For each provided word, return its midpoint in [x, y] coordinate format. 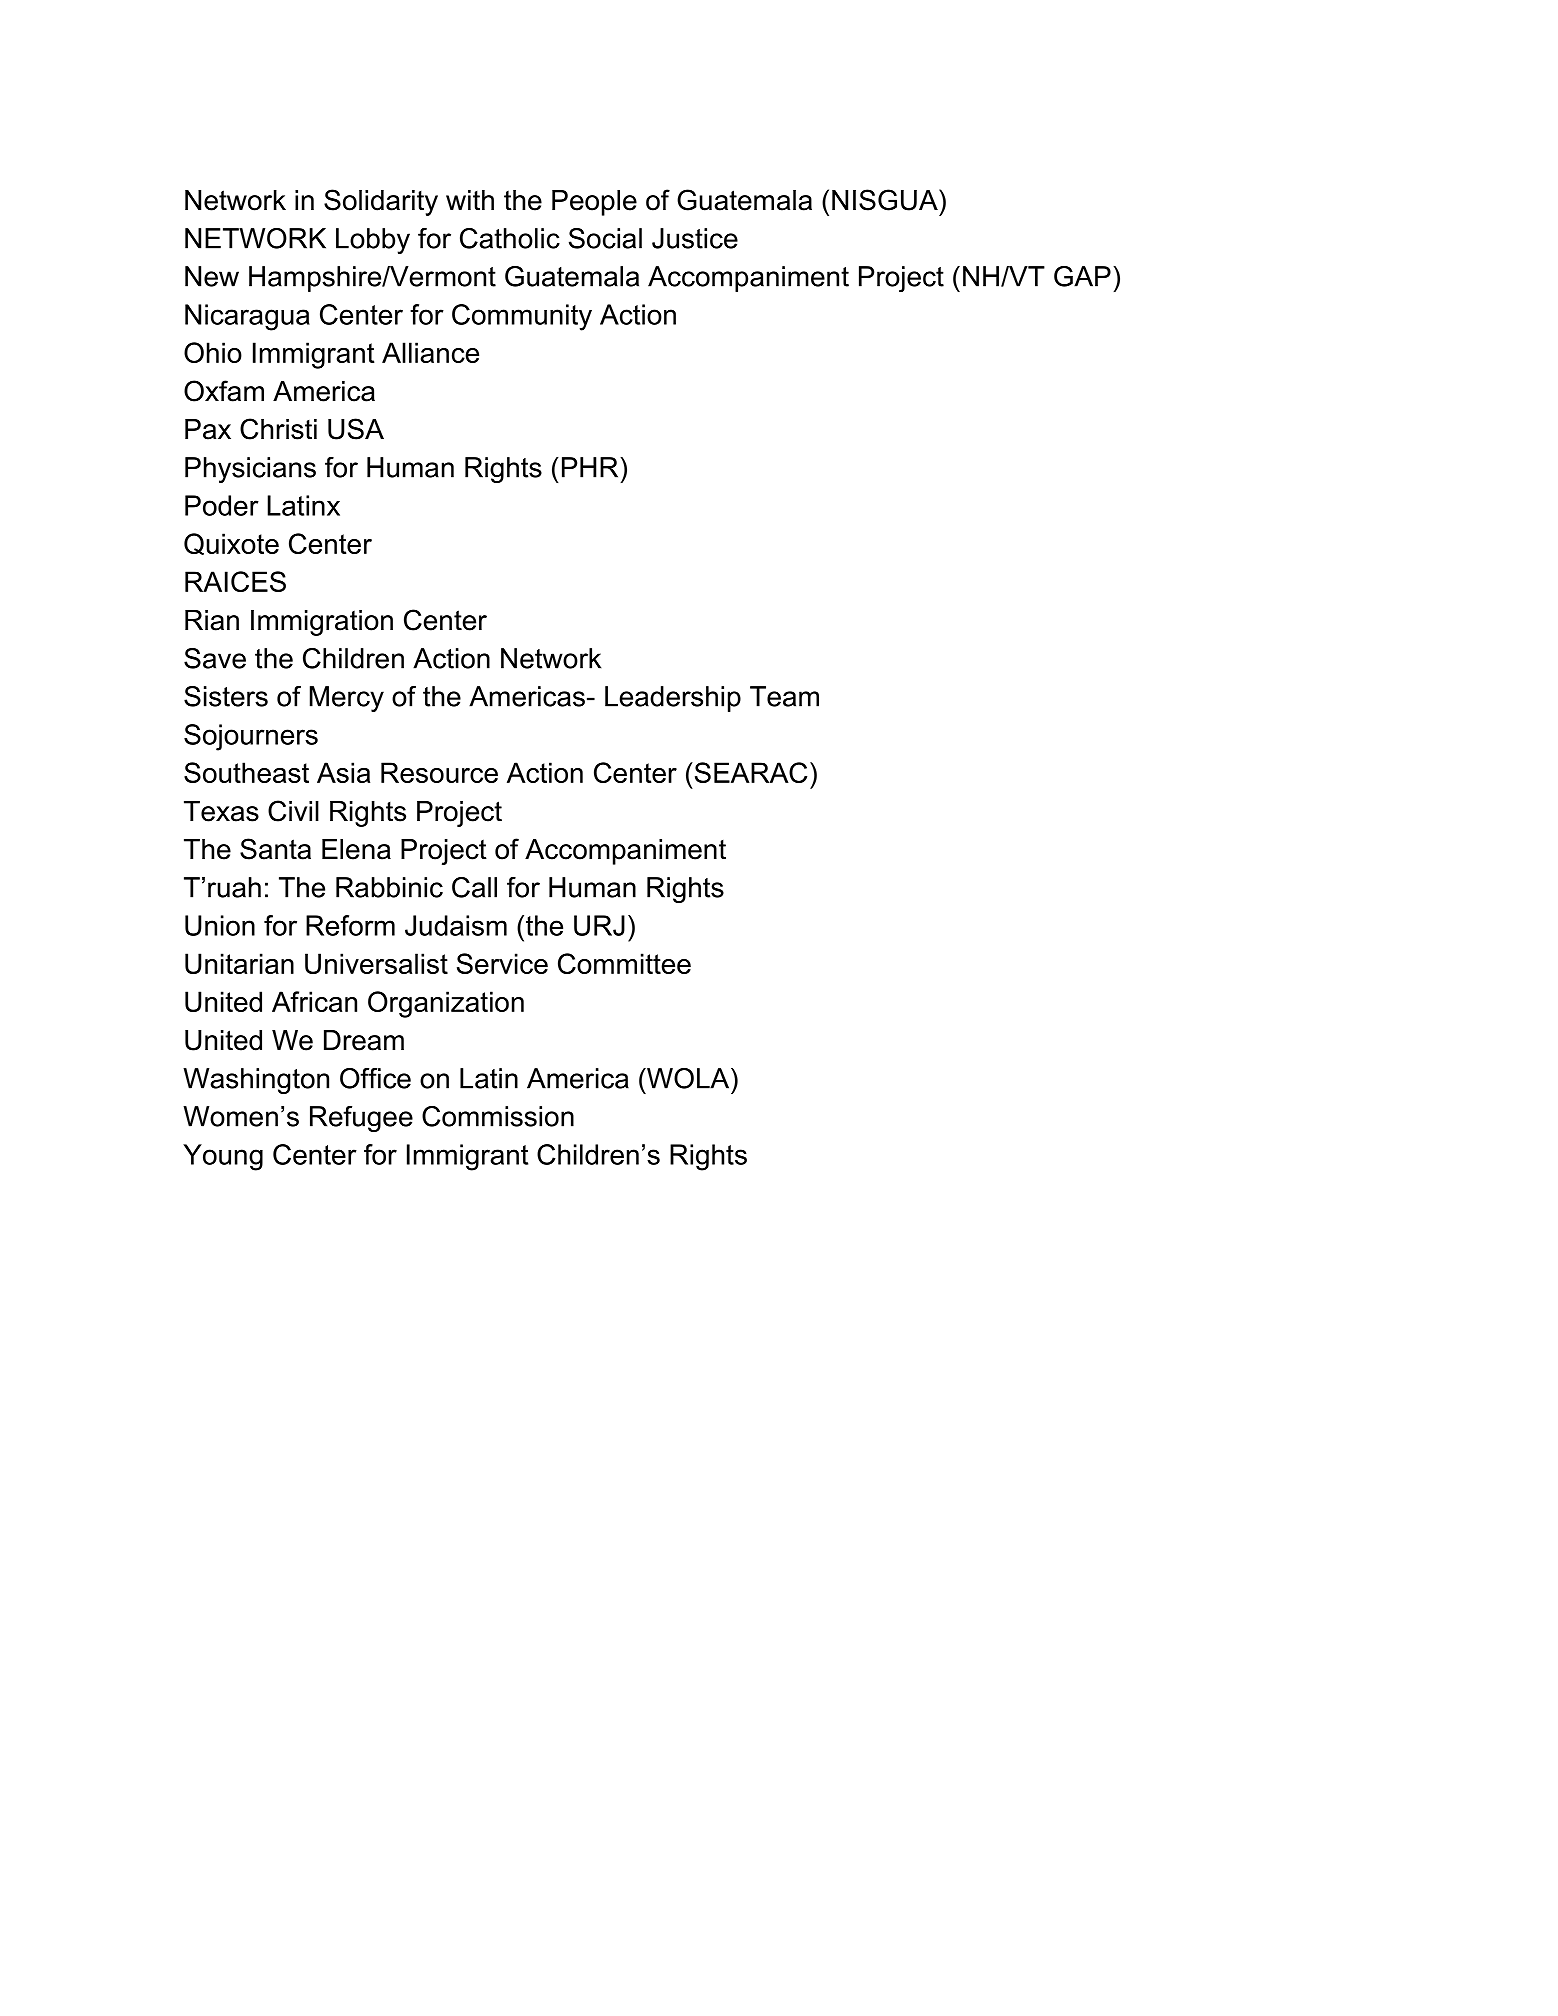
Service [502, 963]
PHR [591, 467]
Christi [278, 429]
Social [605, 238]
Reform [350, 925]
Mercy [347, 699]
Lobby [373, 241]
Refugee [361, 1119]
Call [474, 887]
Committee [624, 963]
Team [784, 696]
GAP [1082, 276]
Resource [439, 772]
